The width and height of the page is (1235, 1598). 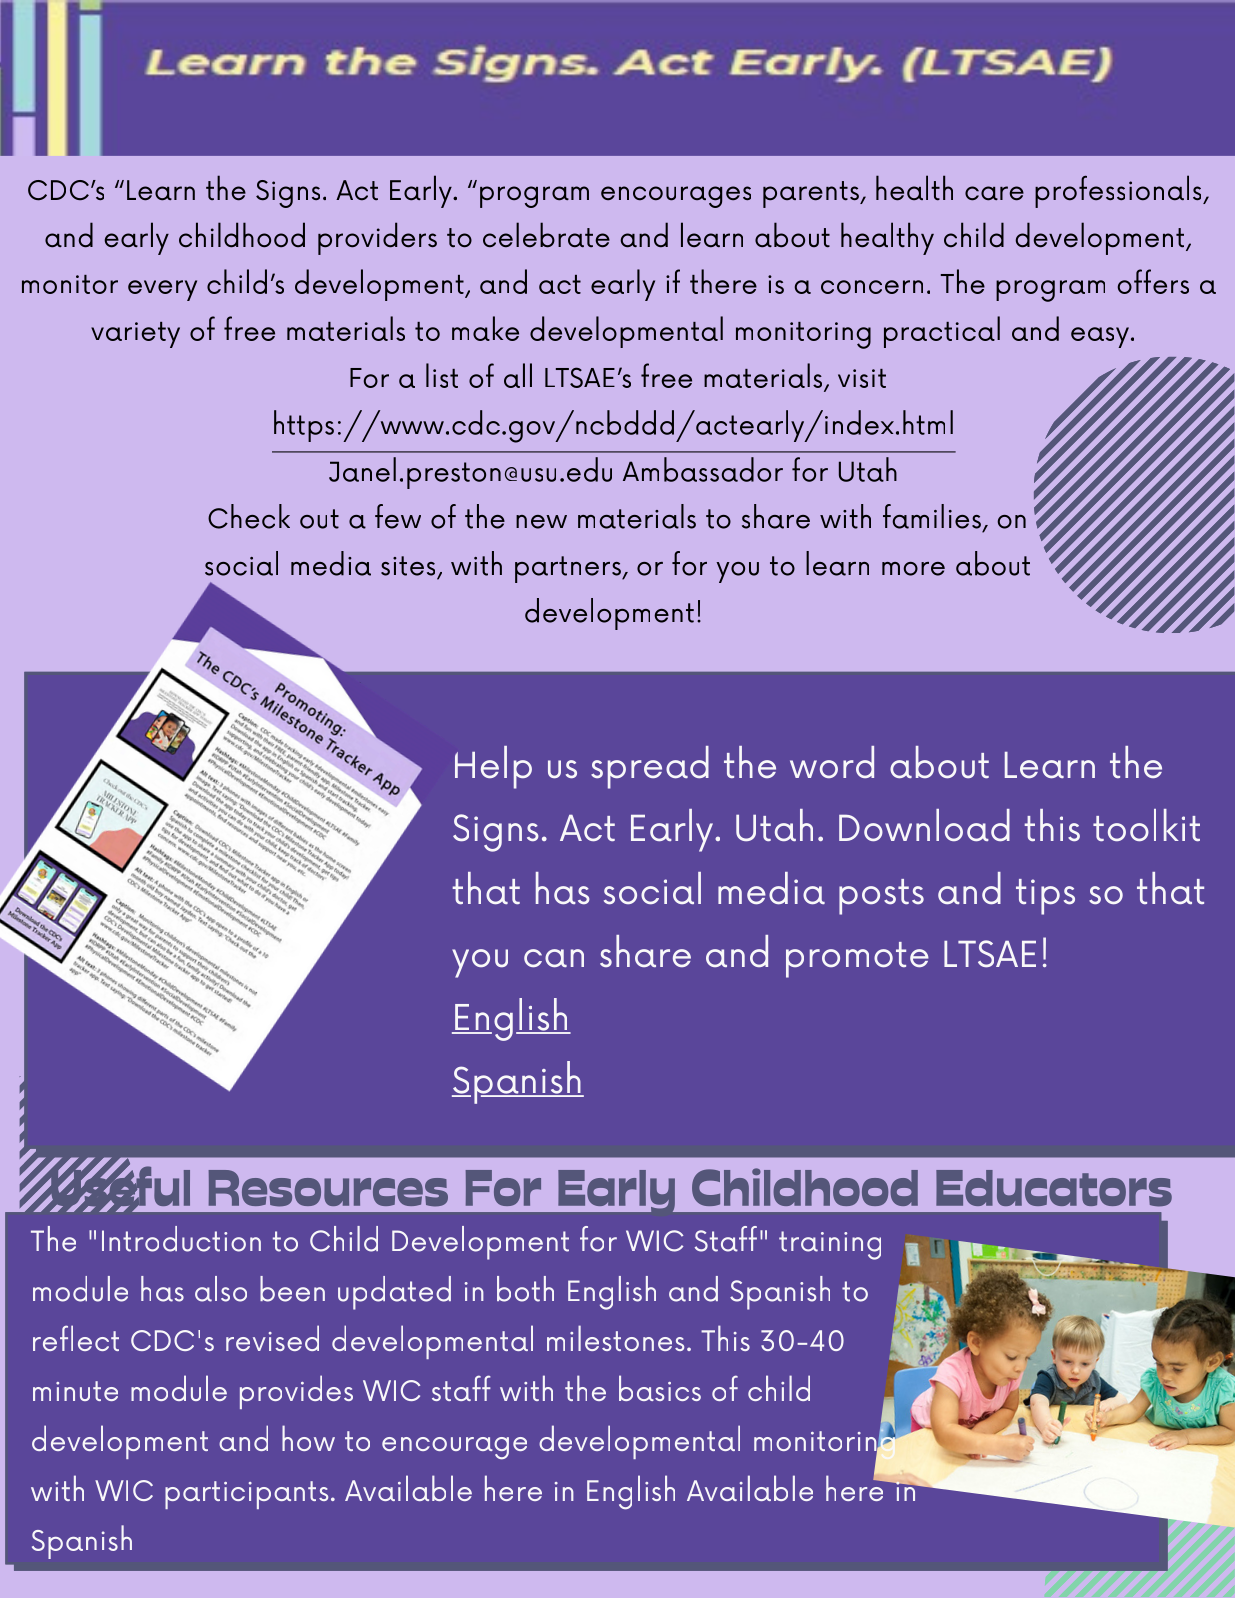 What do you see at coordinates (830, 1245) in the page?
I see `training` at bounding box center [830, 1245].
